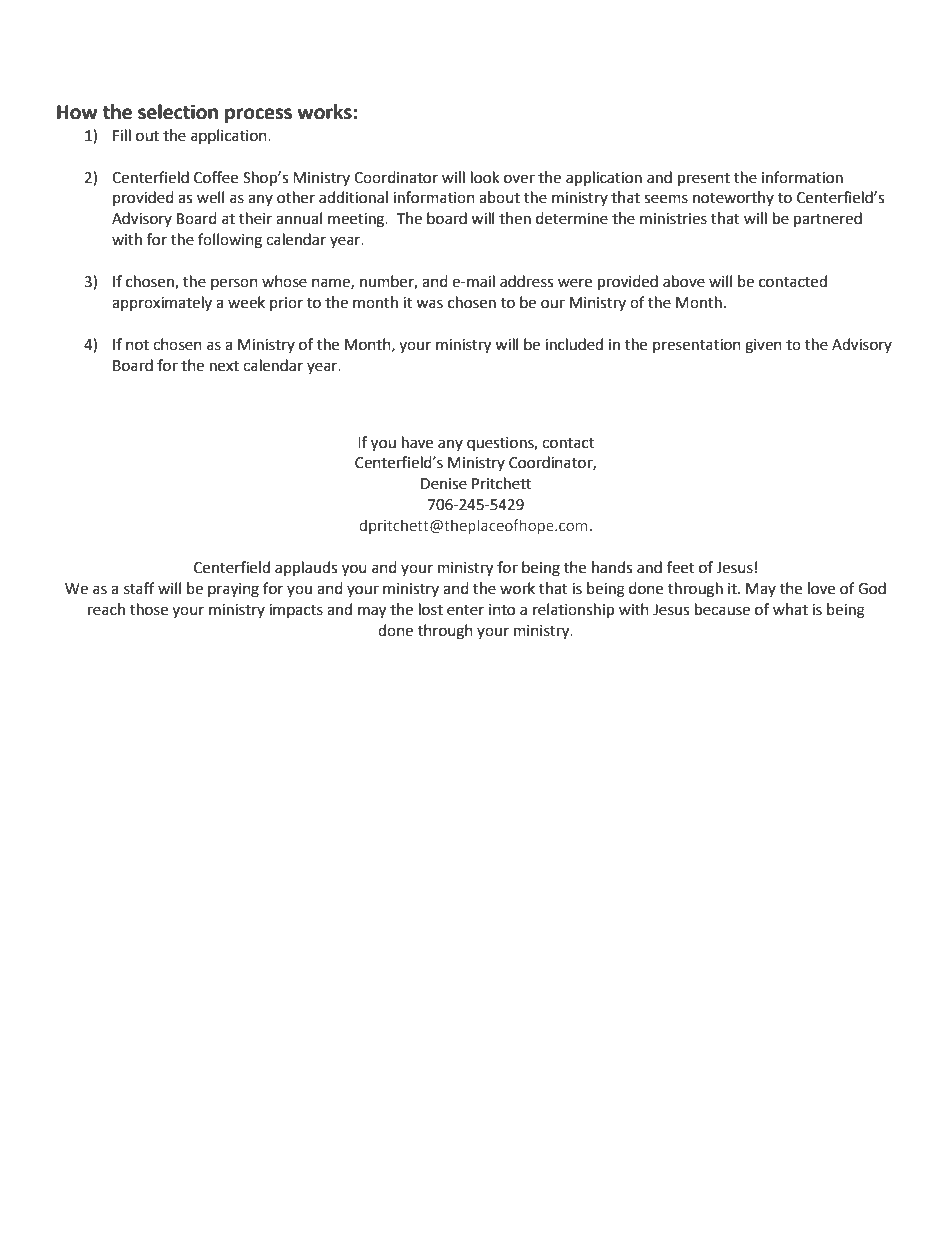 Image resolution: width=952 pixels, height=1233 pixels. What do you see at coordinates (417, 442) in the document?
I see `have` at bounding box center [417, 442].
